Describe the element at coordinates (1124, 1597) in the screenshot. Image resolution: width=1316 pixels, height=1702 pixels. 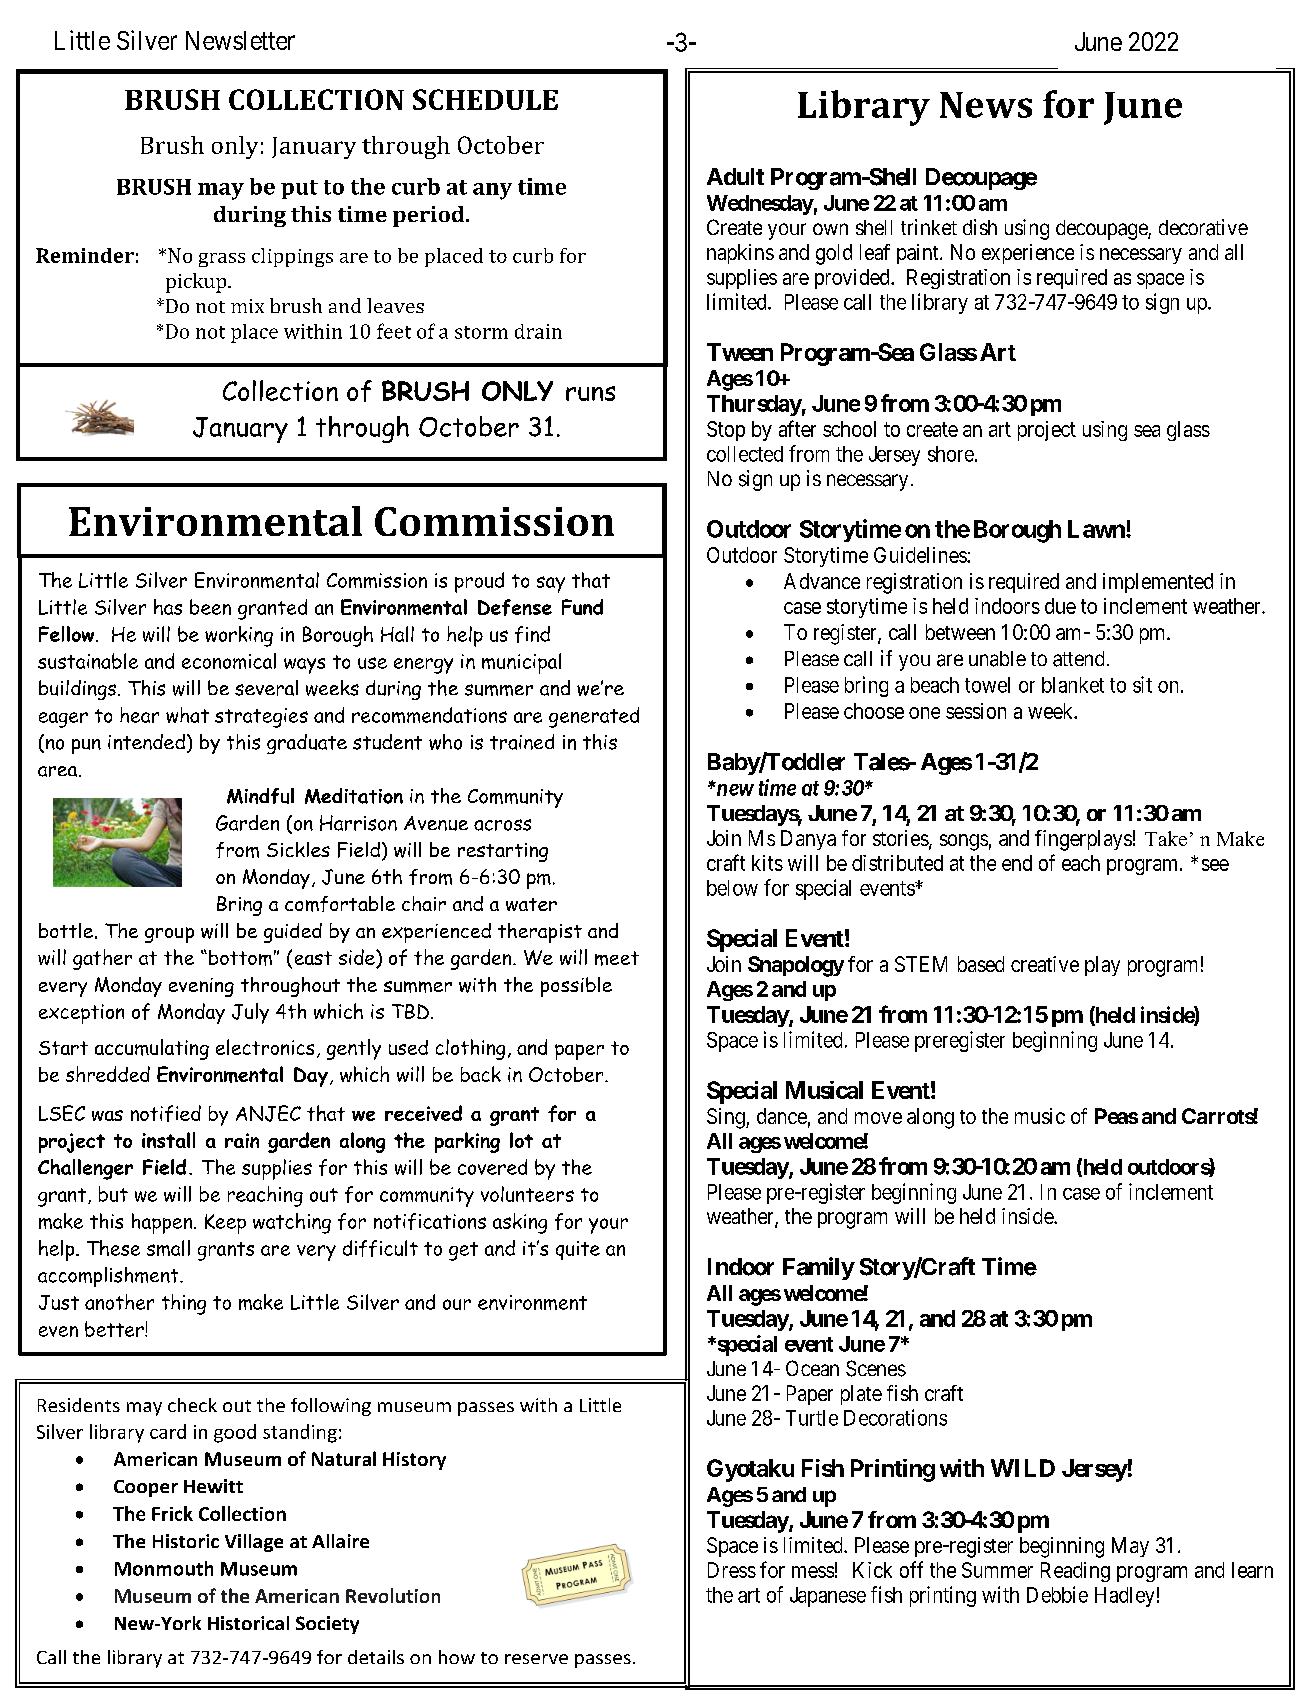
I see `Hadley` at that location.
